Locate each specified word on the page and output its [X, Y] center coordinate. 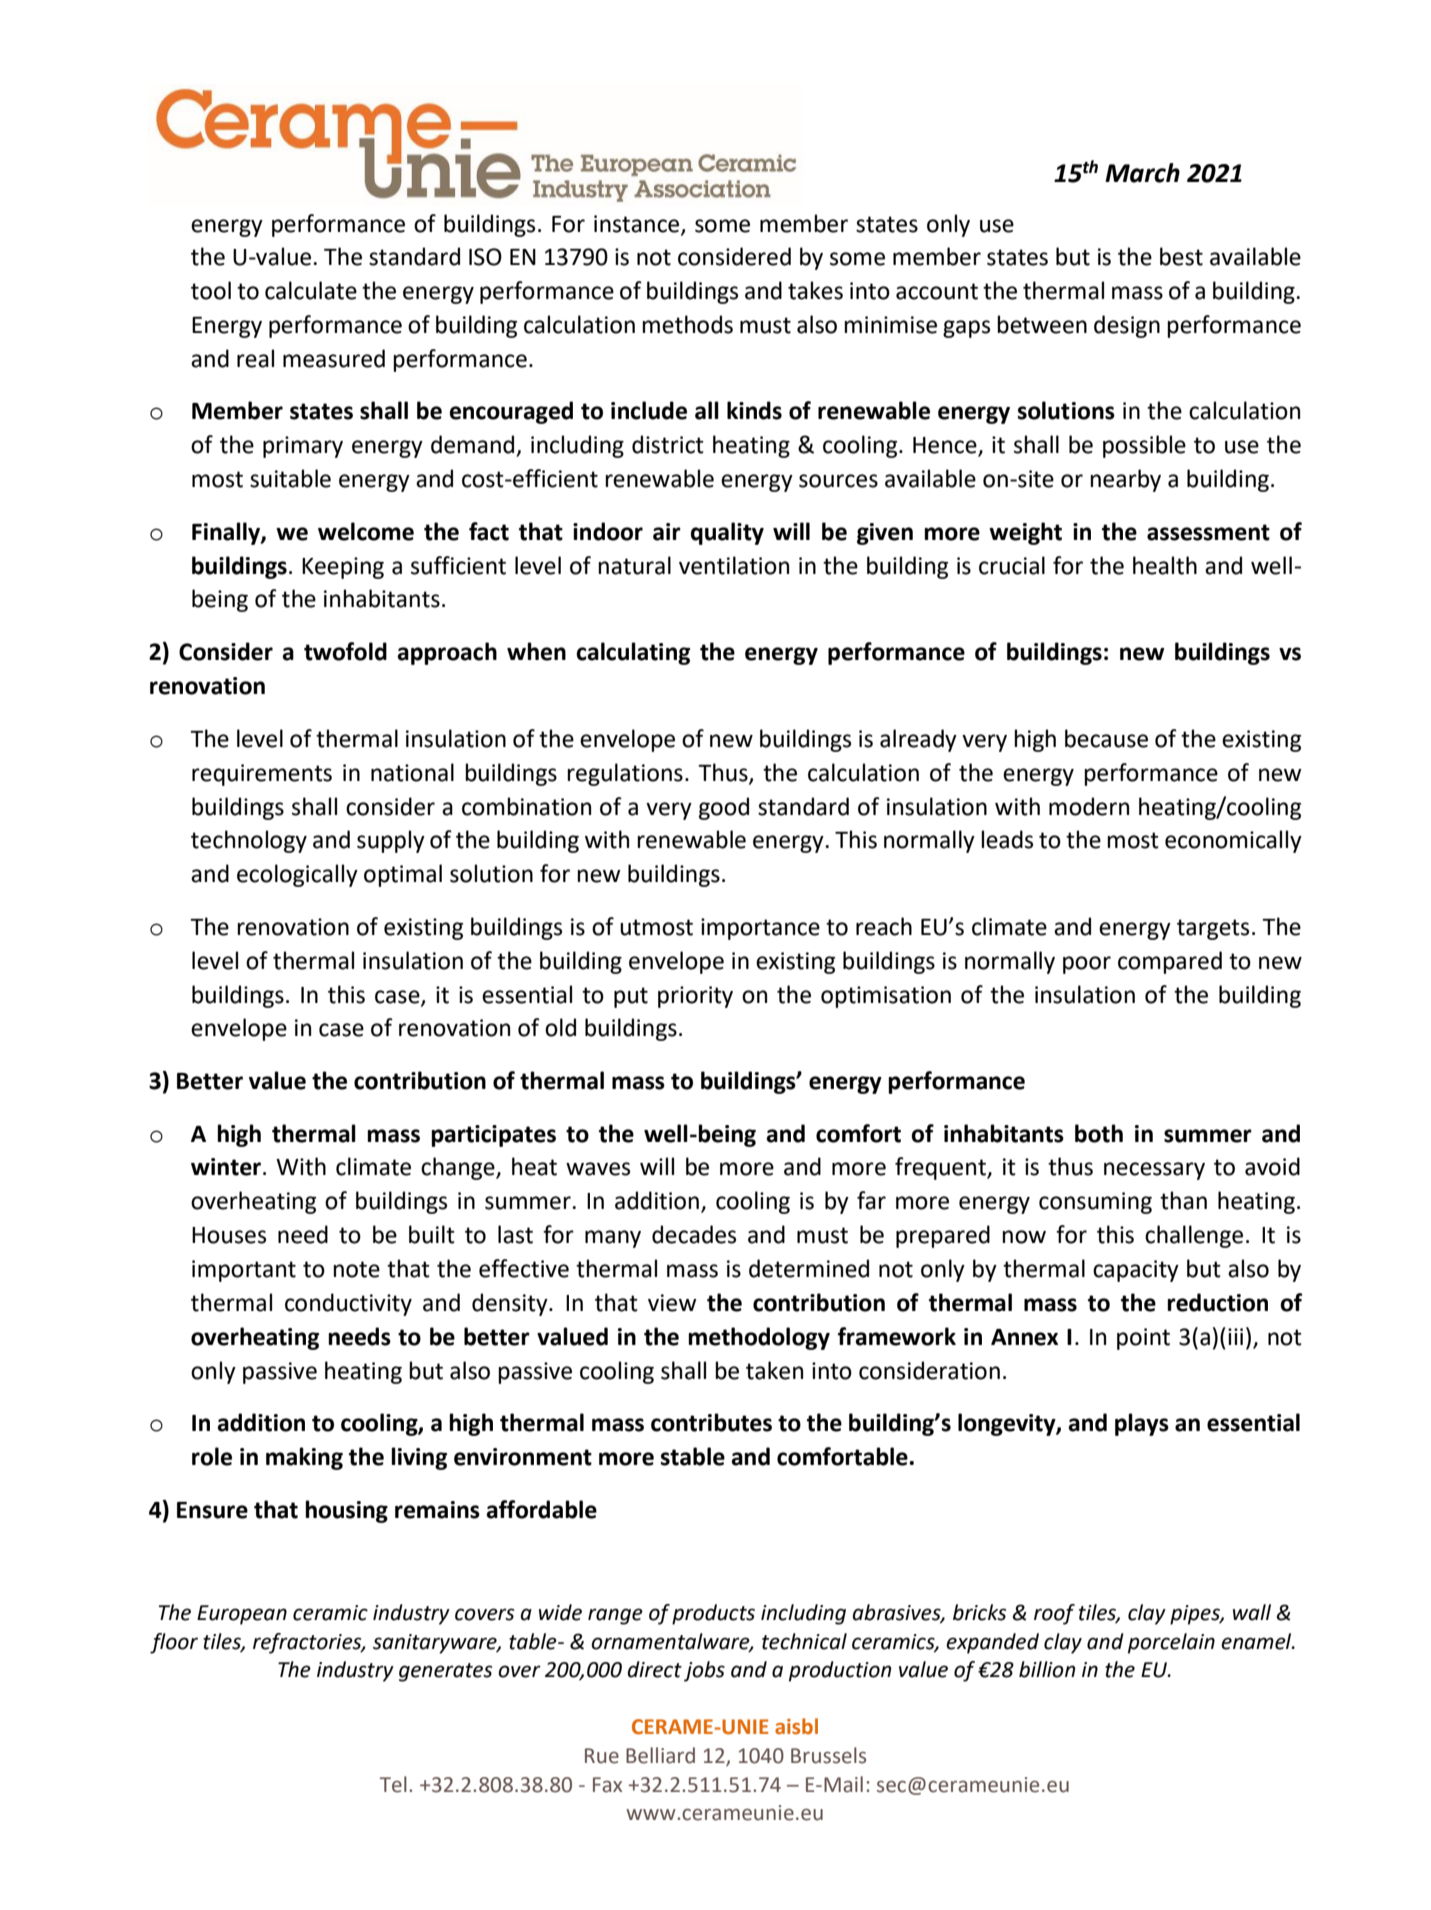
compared [1170, 962]
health [1165, 565]
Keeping [343, 568]
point [1143, 1339]
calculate [311, 290]
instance [638, 224]
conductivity [348, 1304]
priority [695, 997]
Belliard [660, 1755]
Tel [393, 1784]
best [1181, 256]
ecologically [297, 875]
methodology [759, 1338]
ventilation [734, 565]
